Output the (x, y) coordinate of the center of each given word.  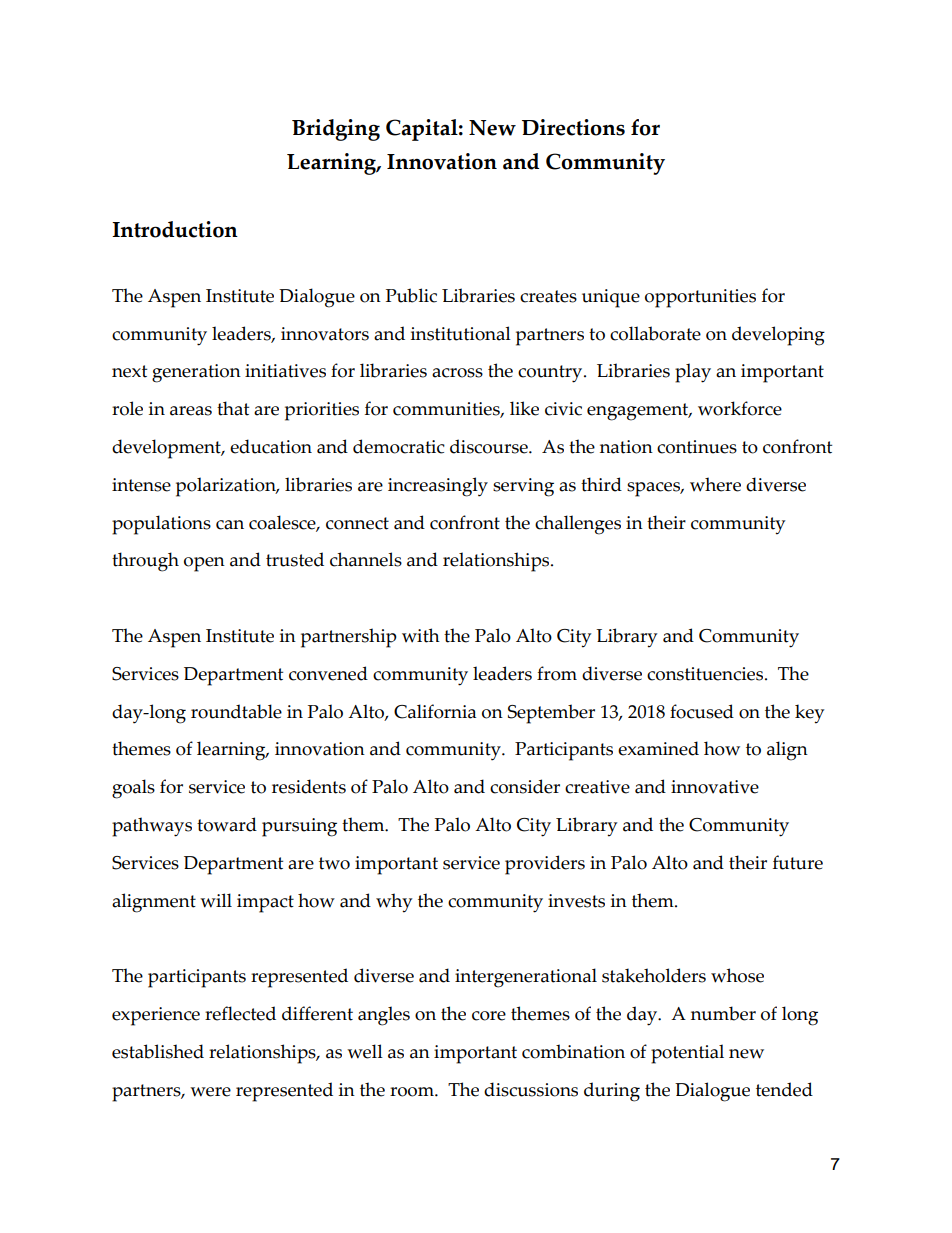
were (210, 1092)
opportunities (700, 298)
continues (697, 447)
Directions (573, 127)
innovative (715, 787)
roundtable (236, 711)
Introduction (175, 229)
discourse (490, 446)
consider (525, 786)
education (271, 446)
